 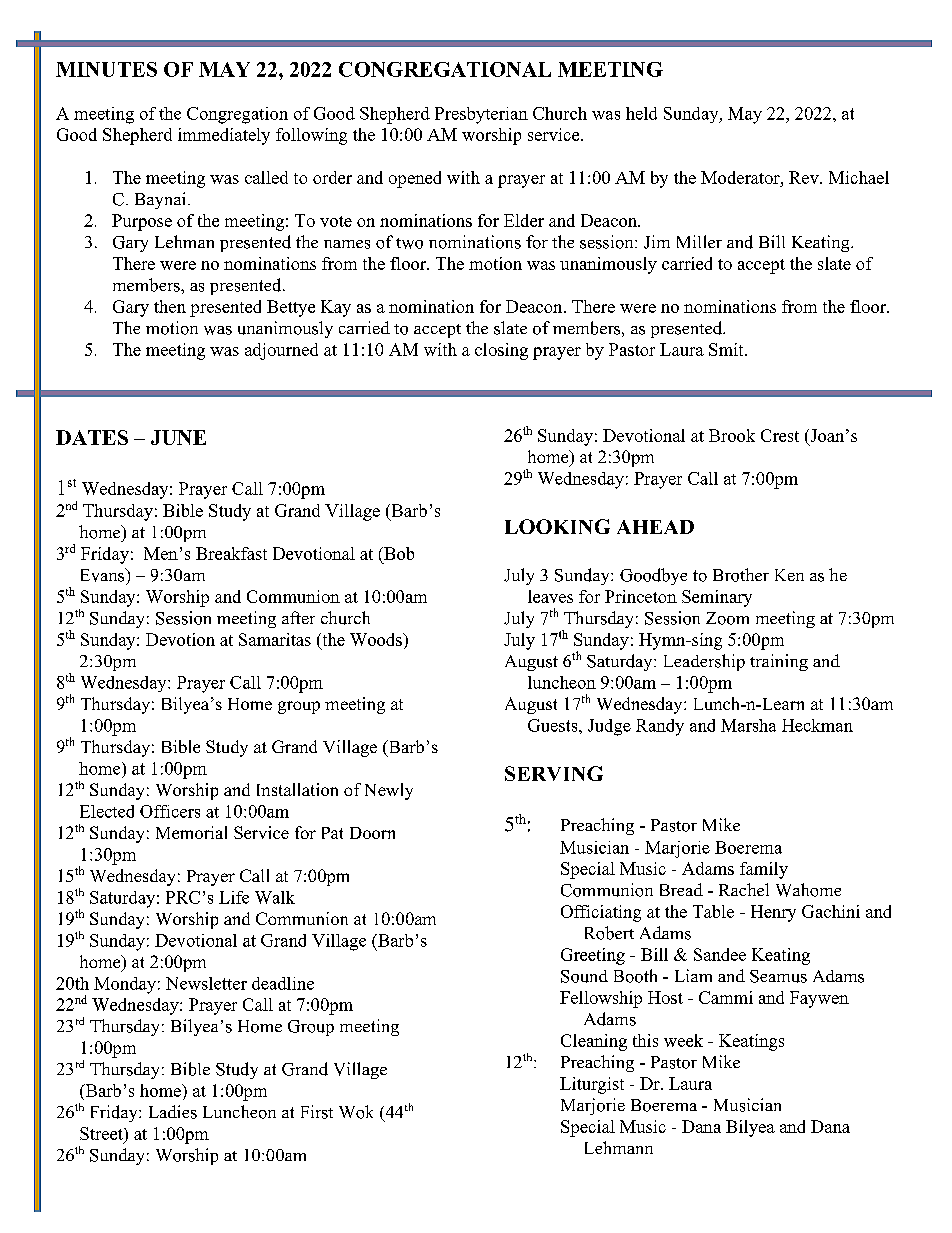 I want to click on LOOKING, so click(x=557, y=526).
